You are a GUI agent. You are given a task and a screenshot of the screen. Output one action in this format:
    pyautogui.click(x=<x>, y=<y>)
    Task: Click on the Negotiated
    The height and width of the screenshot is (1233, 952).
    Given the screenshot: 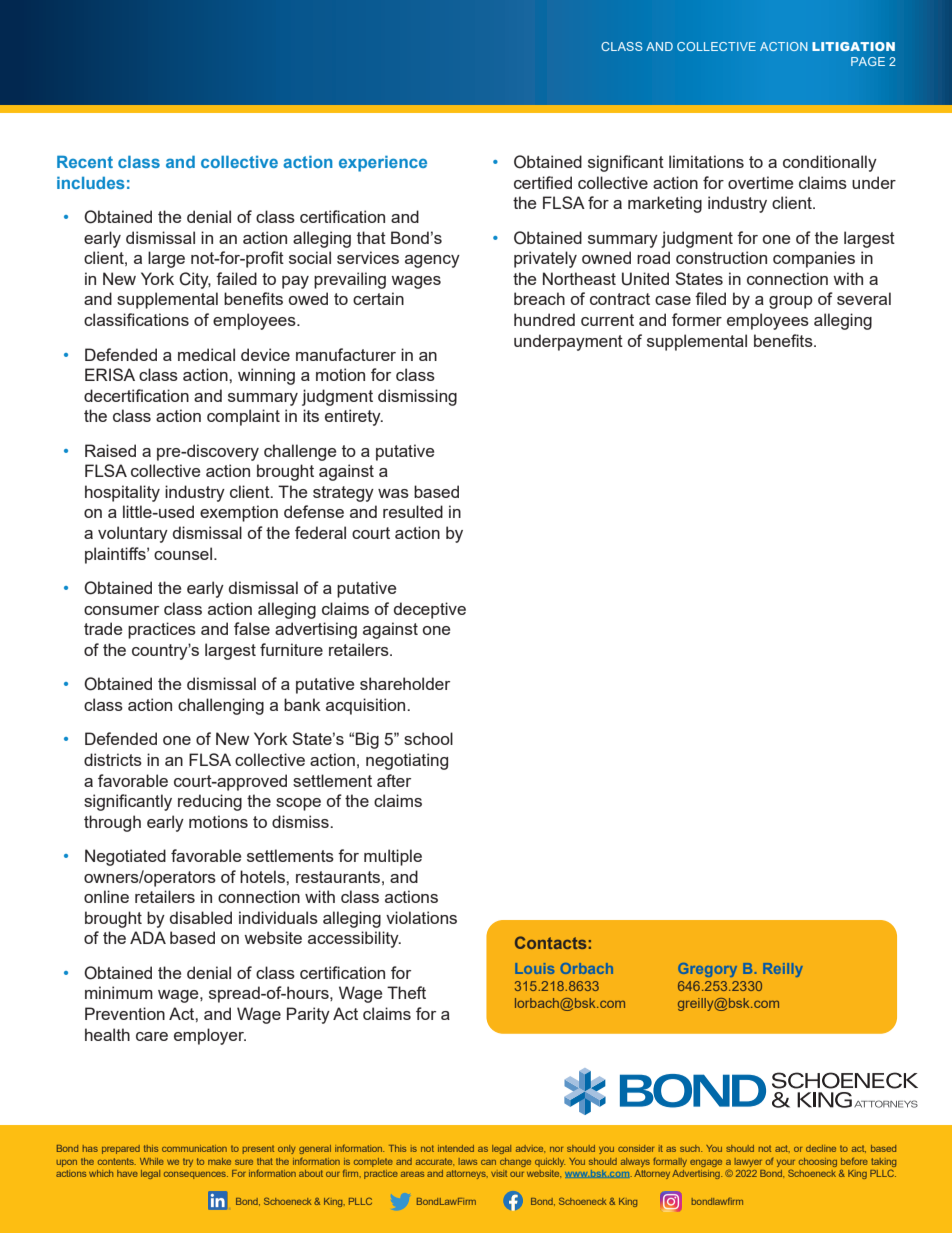 What is the action you would take?
    pyautogui.click(x=125, y=857)
